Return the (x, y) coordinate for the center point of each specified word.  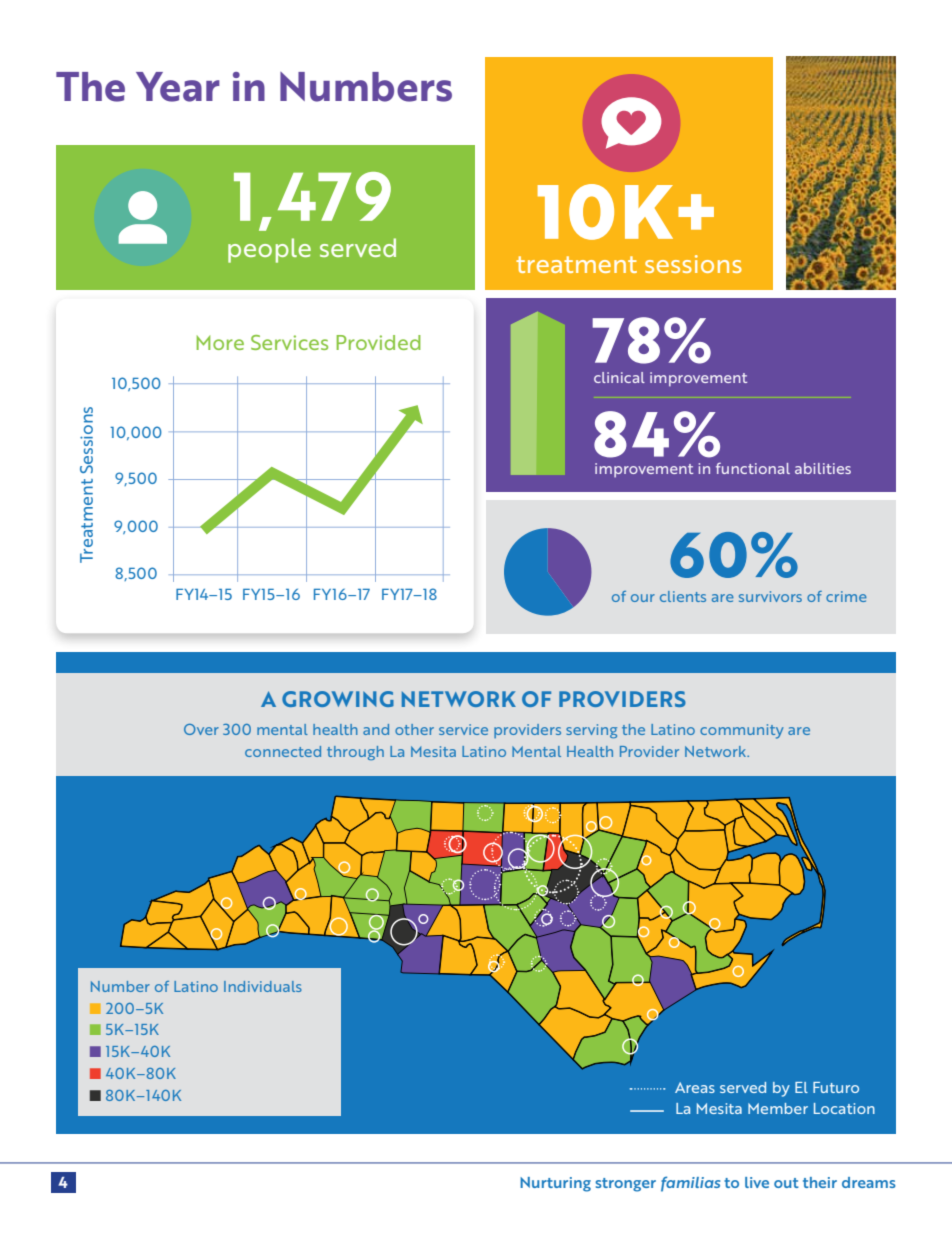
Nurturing (555, 1184)
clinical (619, 377)
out (786, 1183)
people (269, 250)
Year (178, 87)
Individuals (263, 986)
